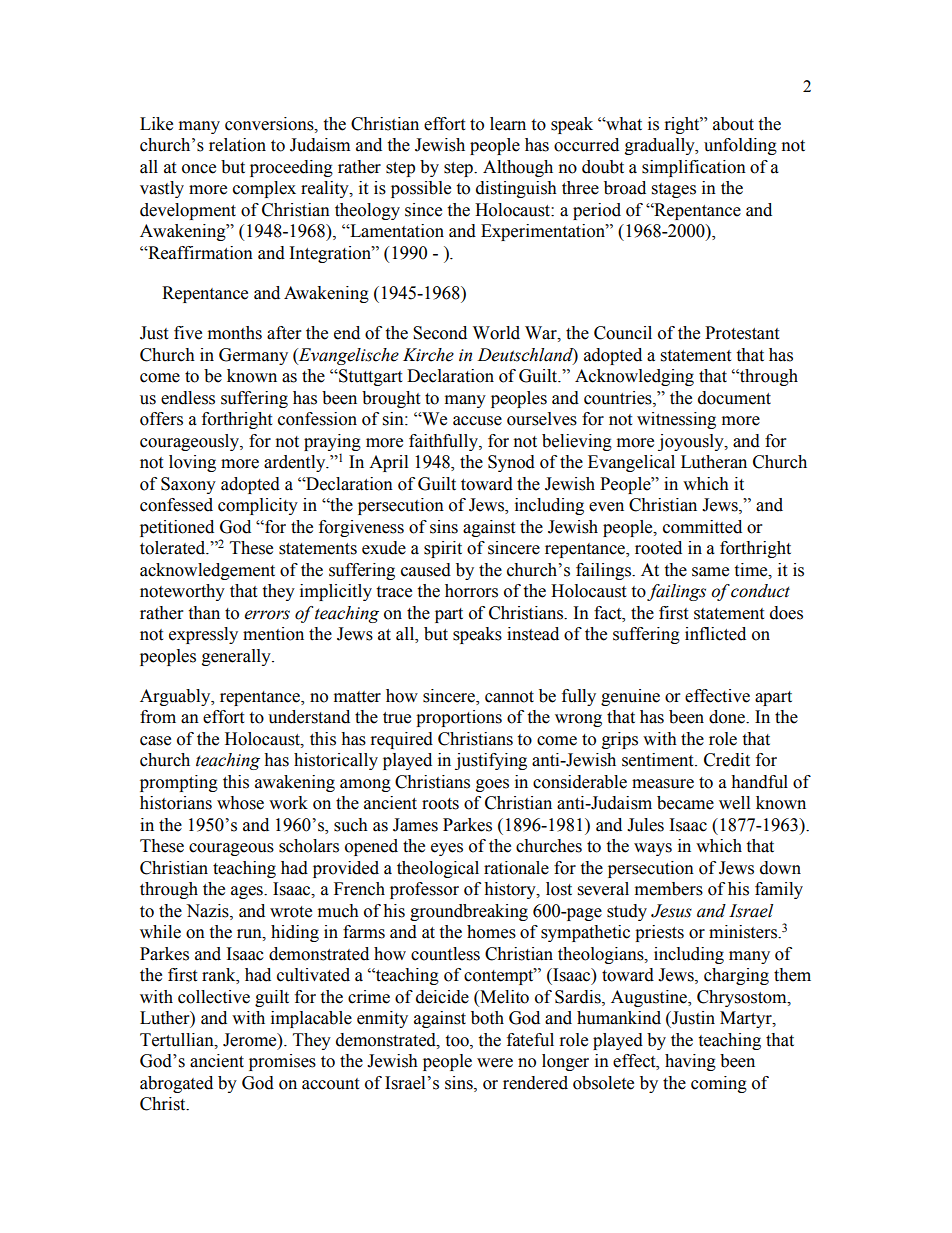 The height and width of the document is (1233, 952). Describe the element at coordinates (240, 803) in the document. I see `whose` at that location.
